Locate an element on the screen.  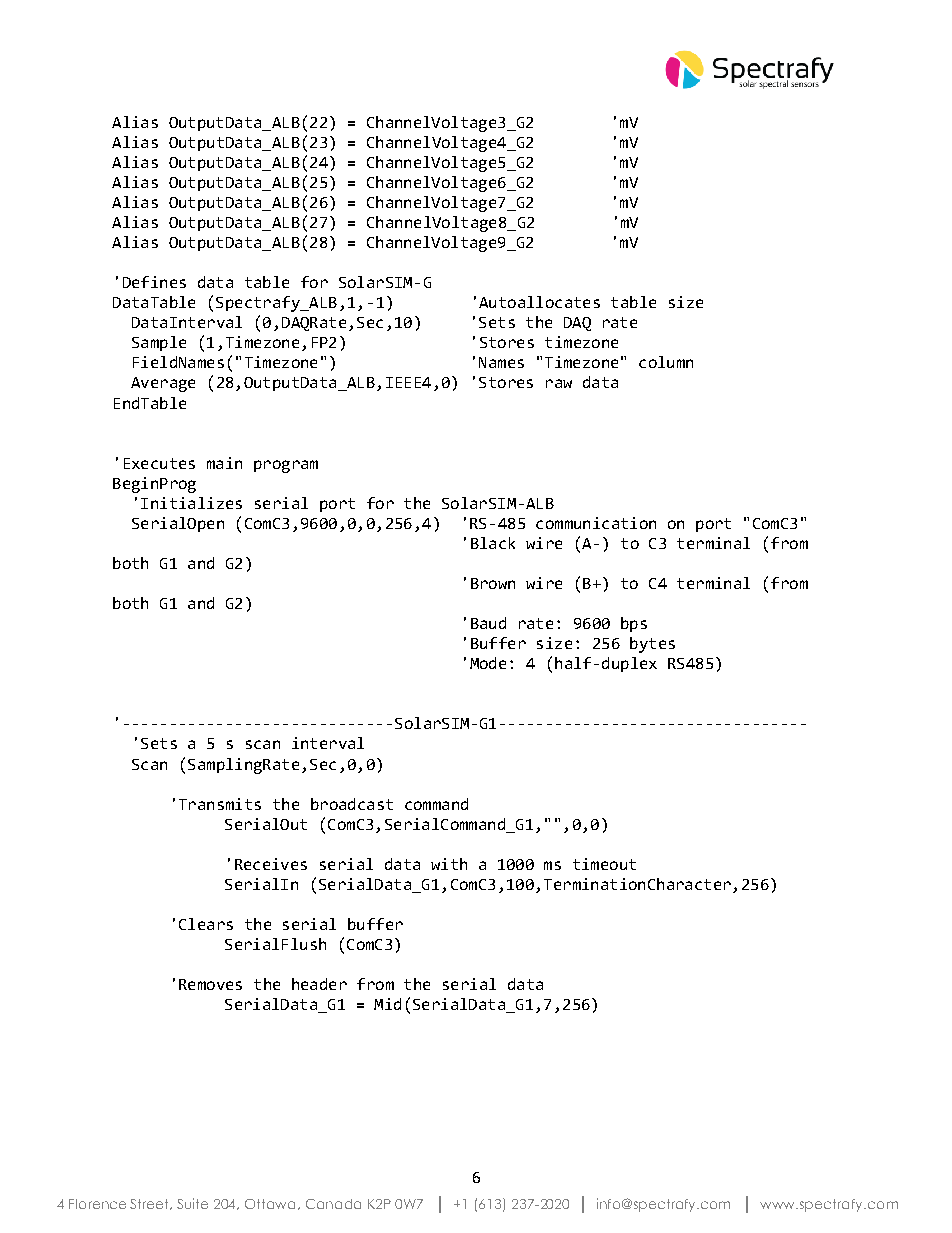
Initializes is located at coordinates (191, 503).
